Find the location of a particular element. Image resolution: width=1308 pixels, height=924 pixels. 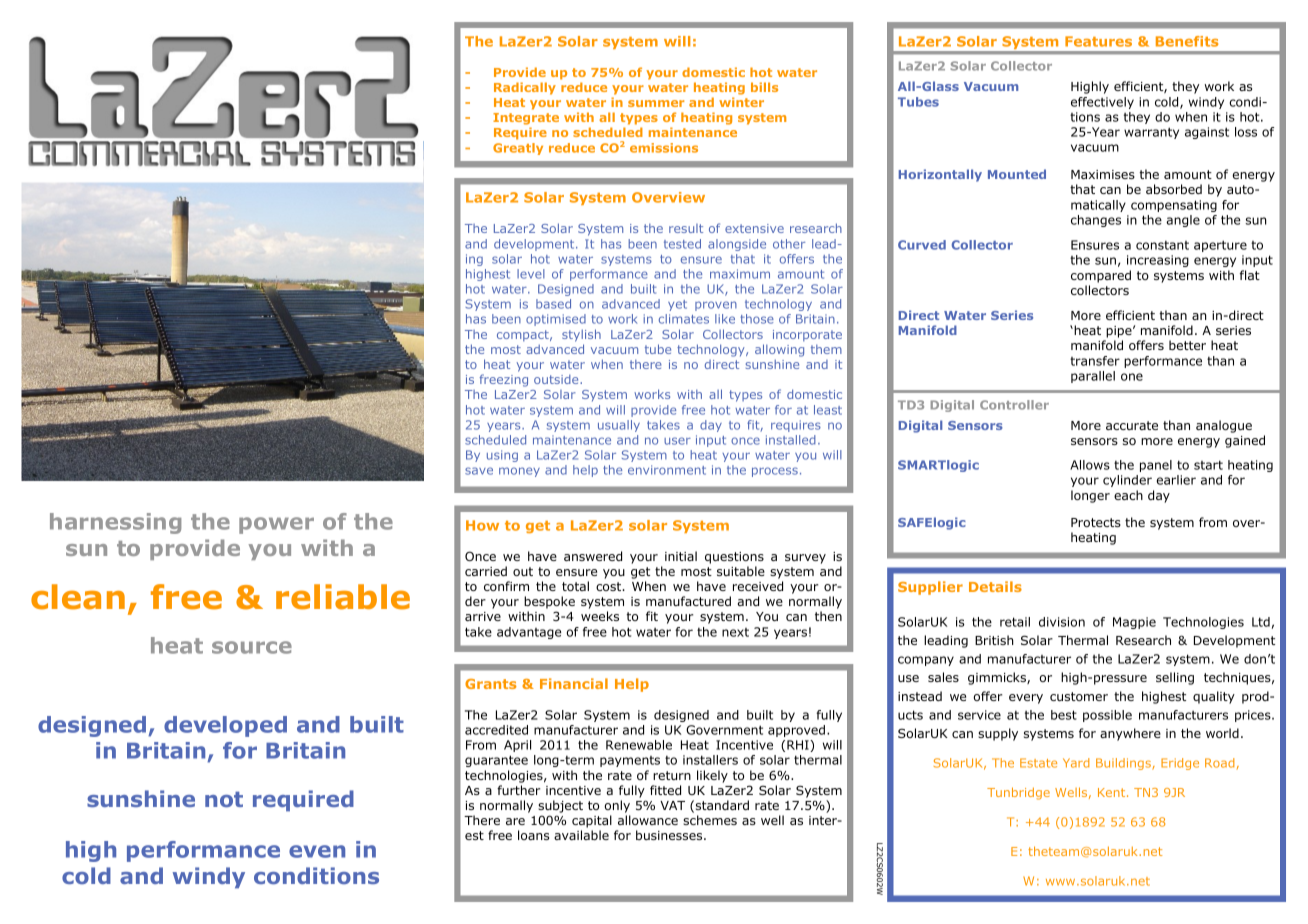

division is located at coordinates (1062, 622).
